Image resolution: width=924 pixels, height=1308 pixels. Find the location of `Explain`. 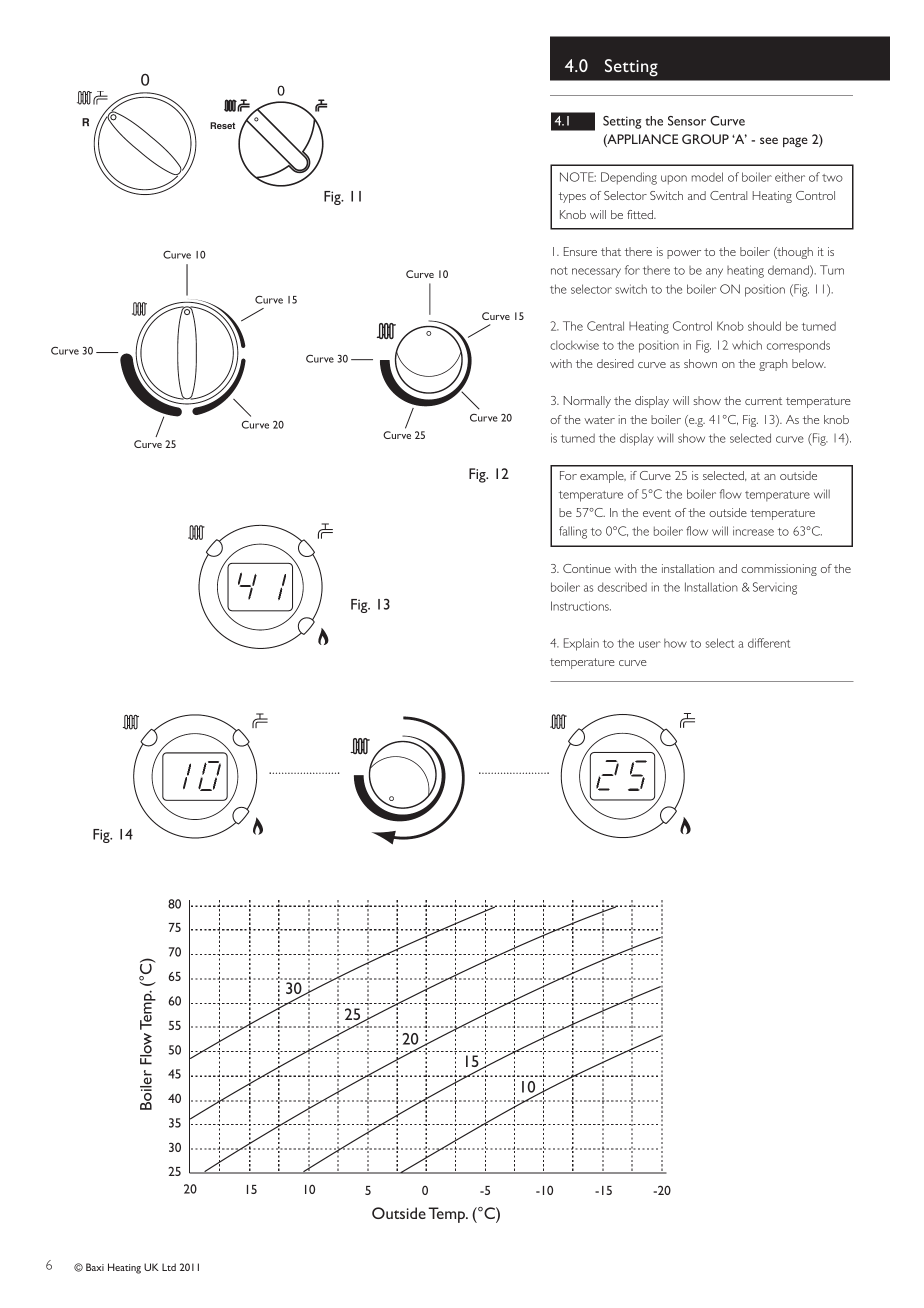

Explain is located at coordinates (581, 644).
